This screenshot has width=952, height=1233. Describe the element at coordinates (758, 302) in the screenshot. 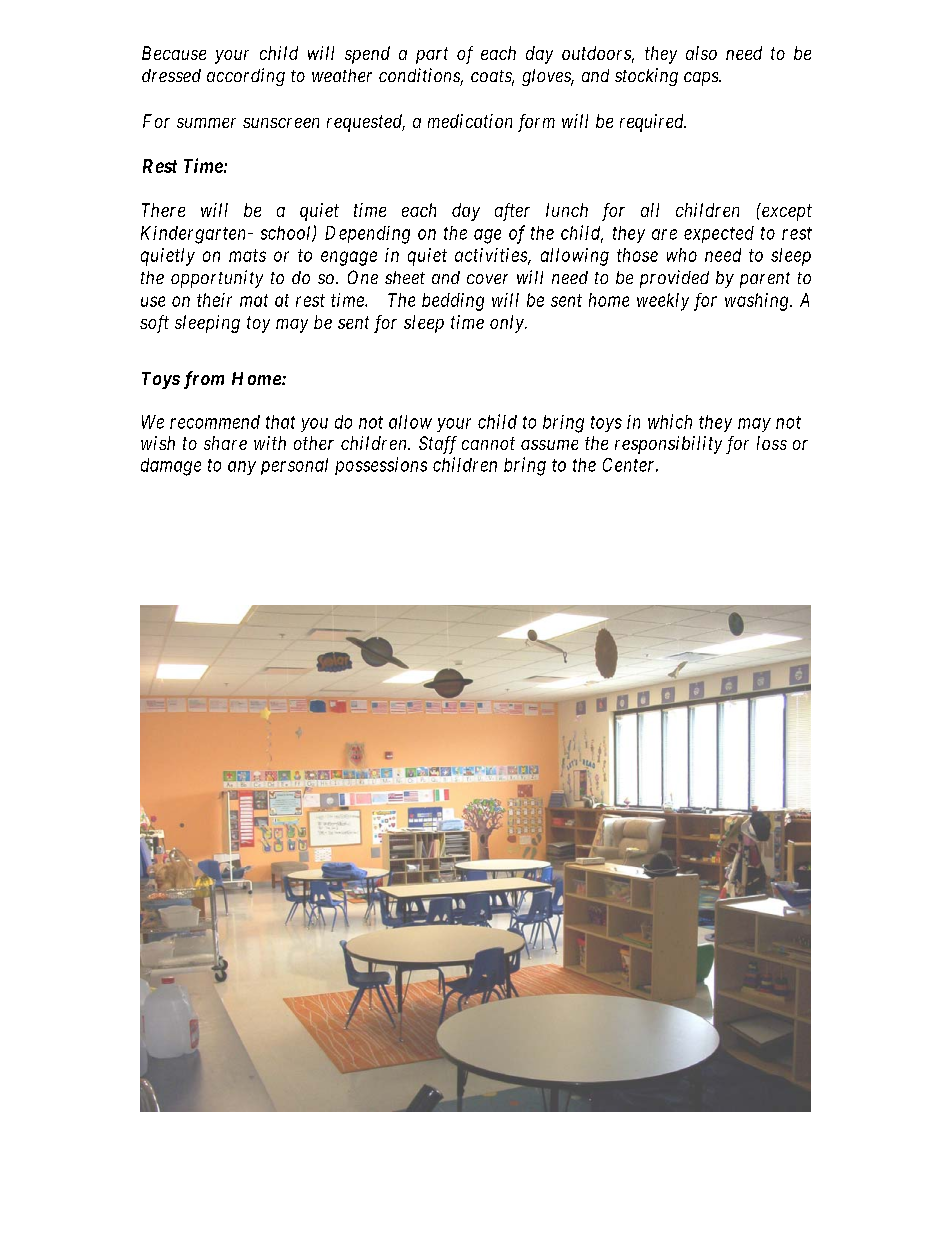

I see `washing` at that location.
